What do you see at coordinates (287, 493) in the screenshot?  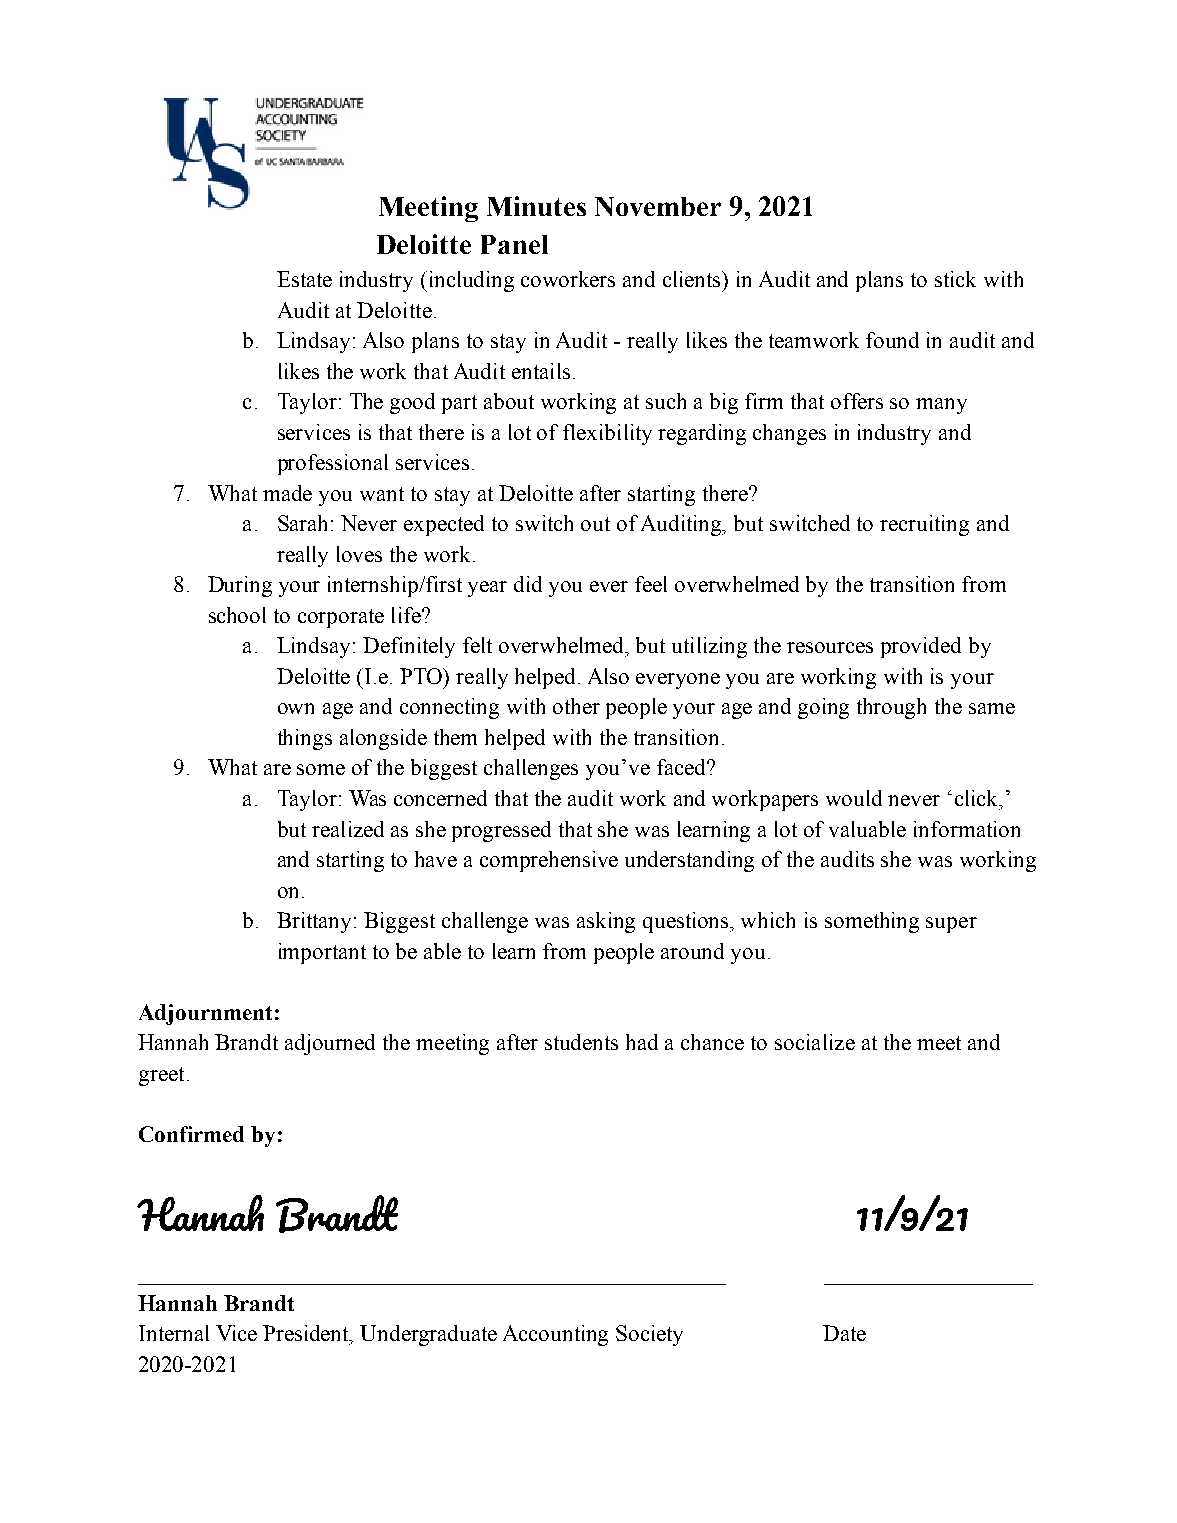 I see `made` at bounding box center [287, 493].
